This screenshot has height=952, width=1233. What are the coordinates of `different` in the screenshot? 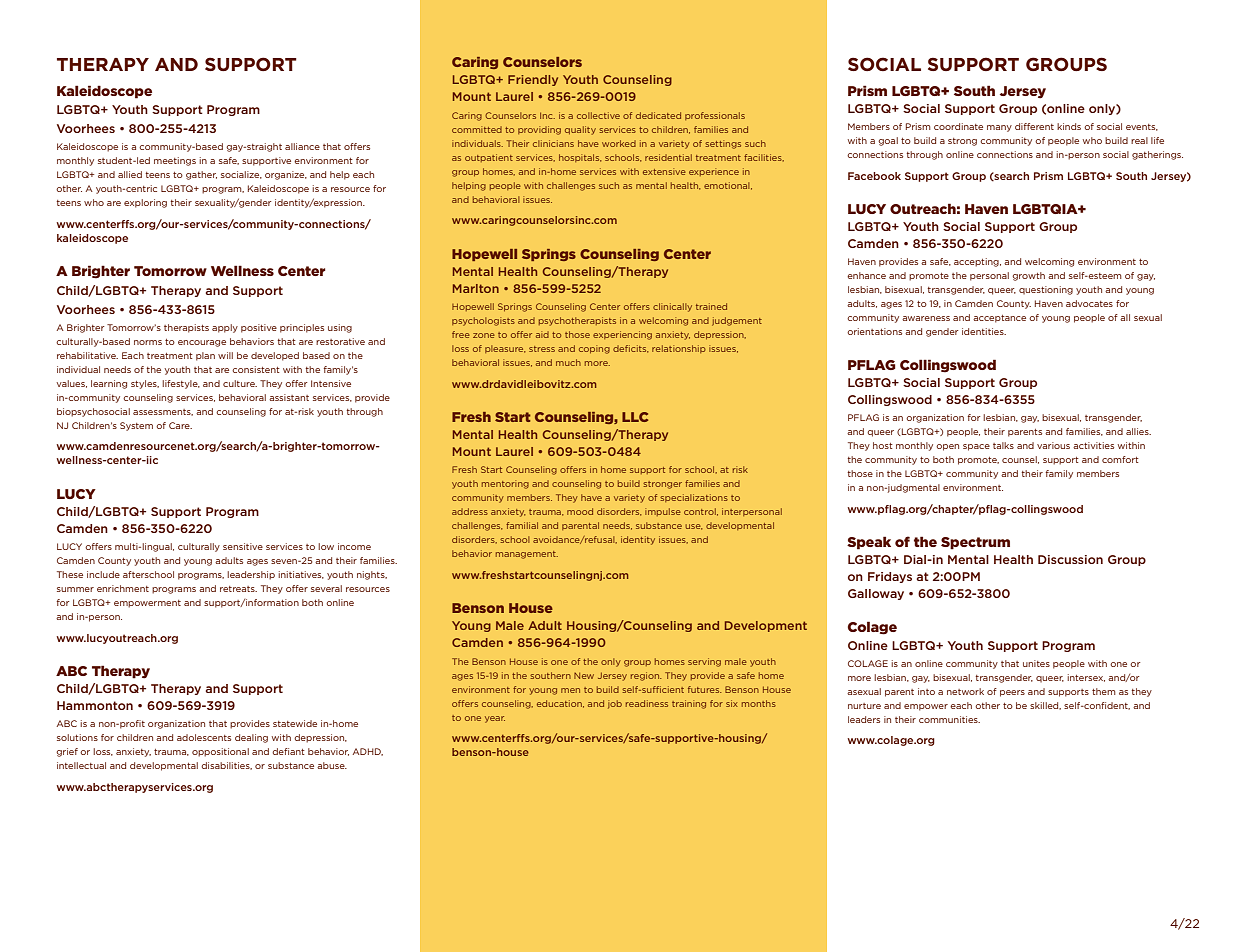 It's located at (1034, 126).
